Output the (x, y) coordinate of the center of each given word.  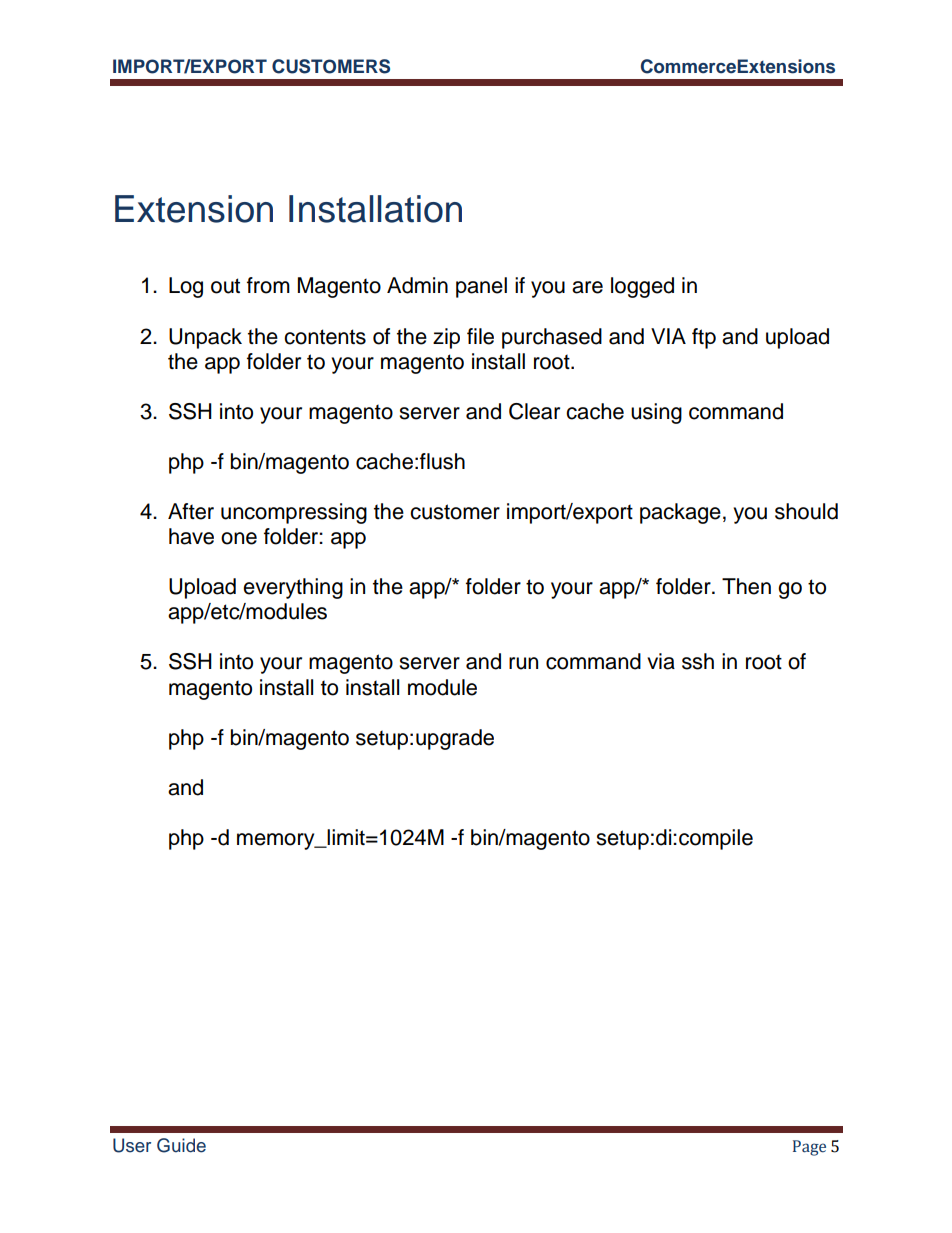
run (523, 663)
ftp (704, 338)
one (239, 538)
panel (481, 287)
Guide (181, 1145)
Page (809, 1148)
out (225, 286)
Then (746, 586)
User (132, 1145)
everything (293, 588)
